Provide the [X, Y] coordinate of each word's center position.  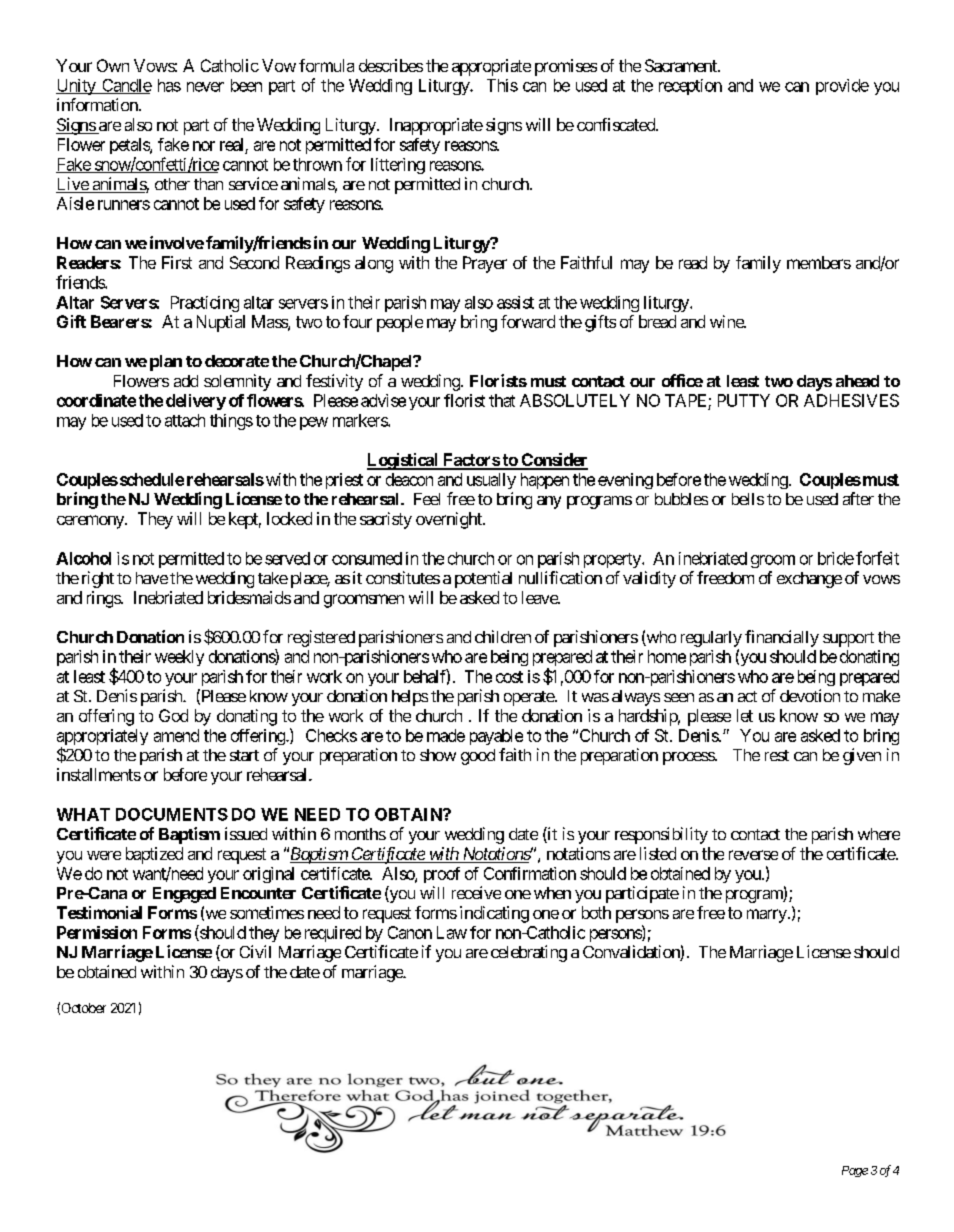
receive [476, 892]
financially [782, 638]
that [502, 400]
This [502, 85]
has [169, 85]
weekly [179, 658]
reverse [753, 855]
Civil [255, 951]
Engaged [184, 895]
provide [842, 87]
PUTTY [744, 400]
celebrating [529, 953]
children [503, 636]
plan [166, 363]
